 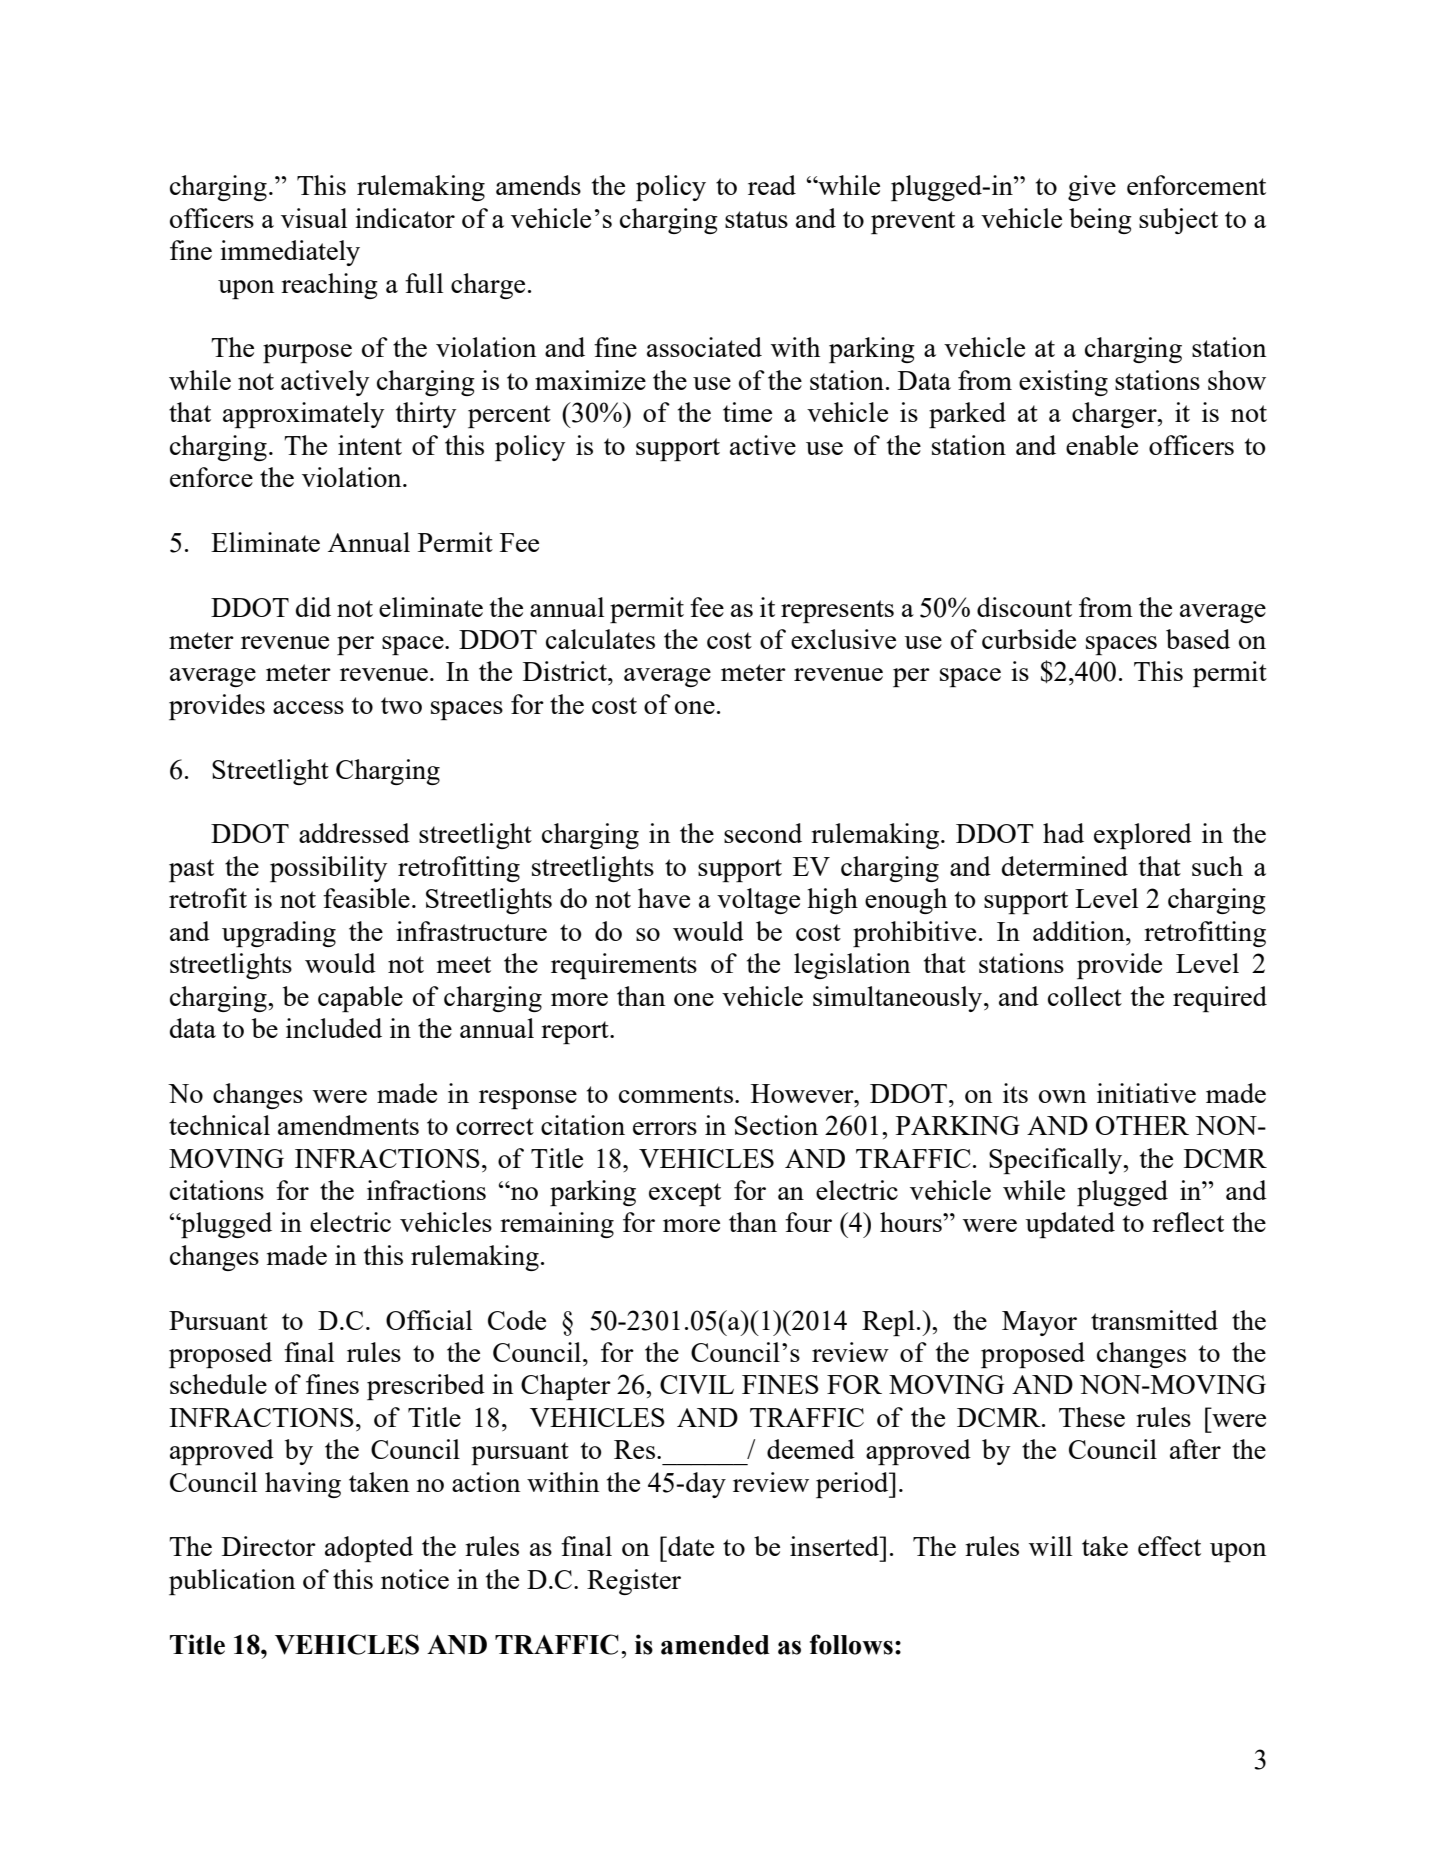 I want to click on second, so click(x=763, y=833).
